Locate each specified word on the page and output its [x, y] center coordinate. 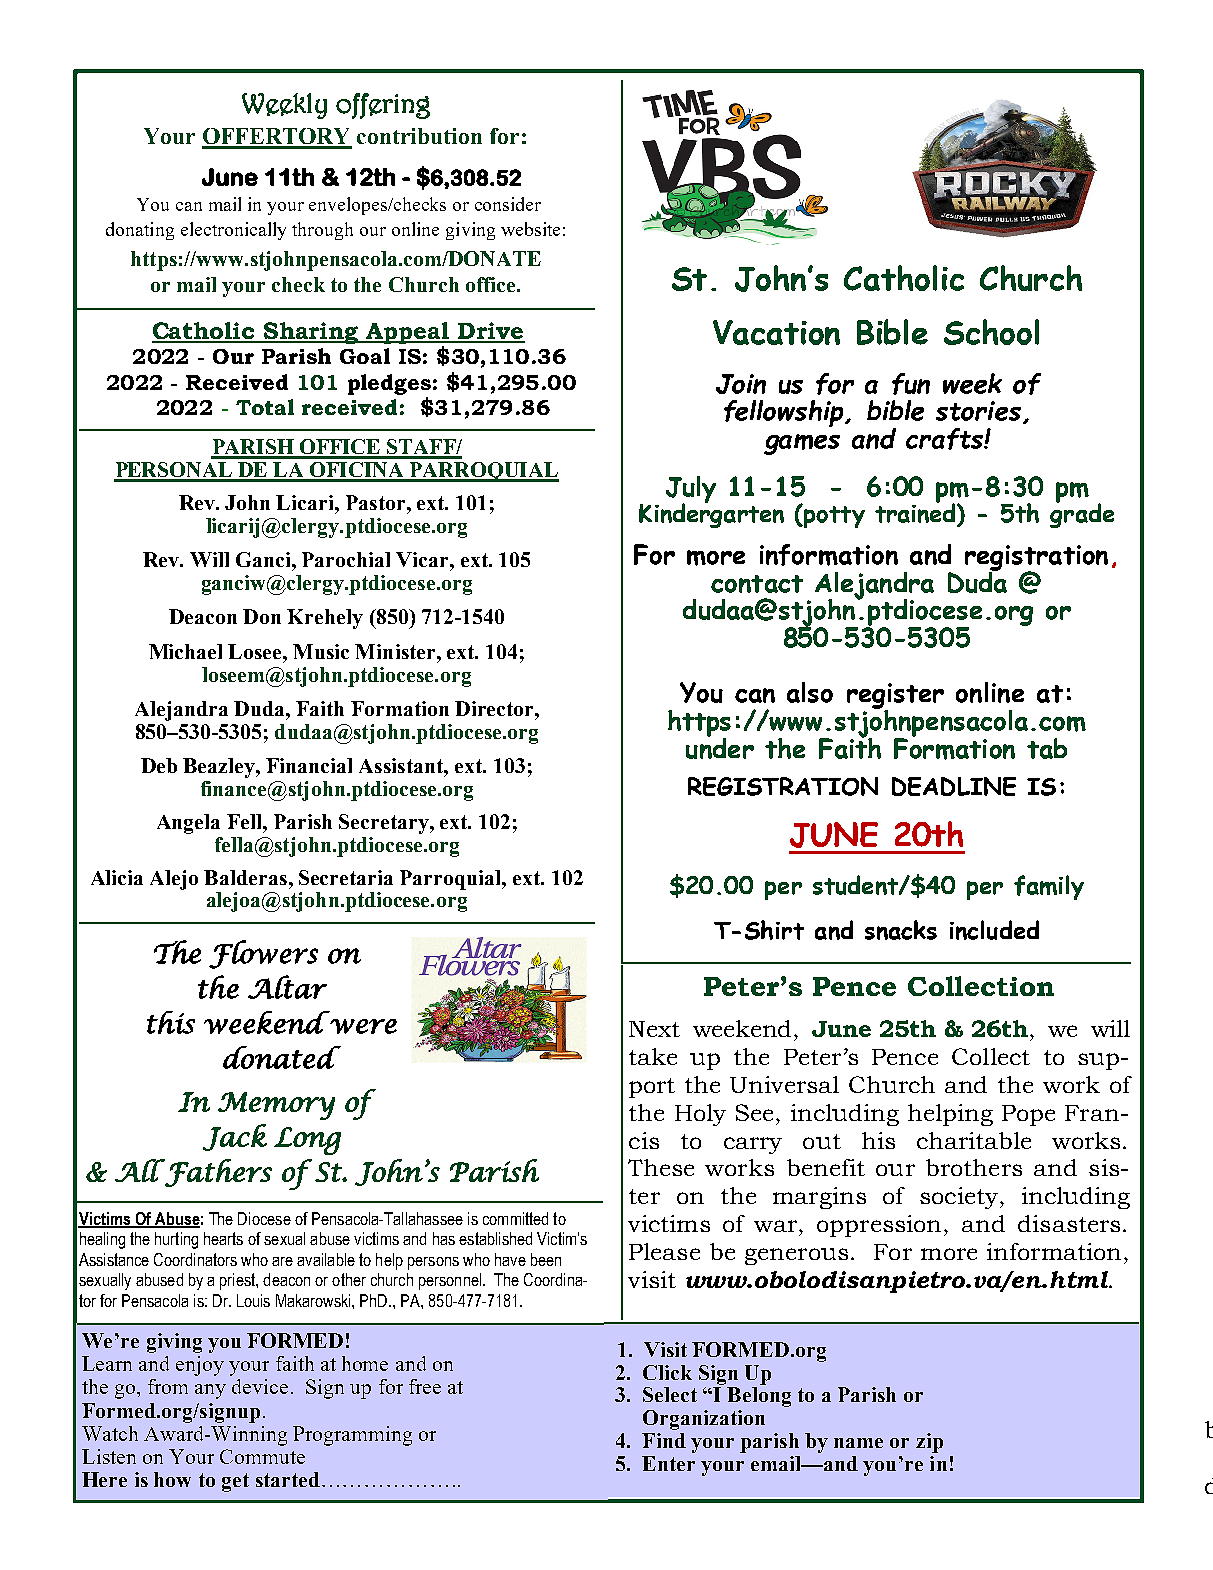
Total [265, 407]
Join [741, 384]
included [994, 930]
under [720, 747]
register [895, 697]
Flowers [263, 954]
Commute [262, 1456]
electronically [233, 231]
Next [654, 1029]
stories [980, 412]
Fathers [217, 1173]
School [991, 332]
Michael [185, 651]
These [661, 1167]
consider [508, 204]
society [960, 1198]
